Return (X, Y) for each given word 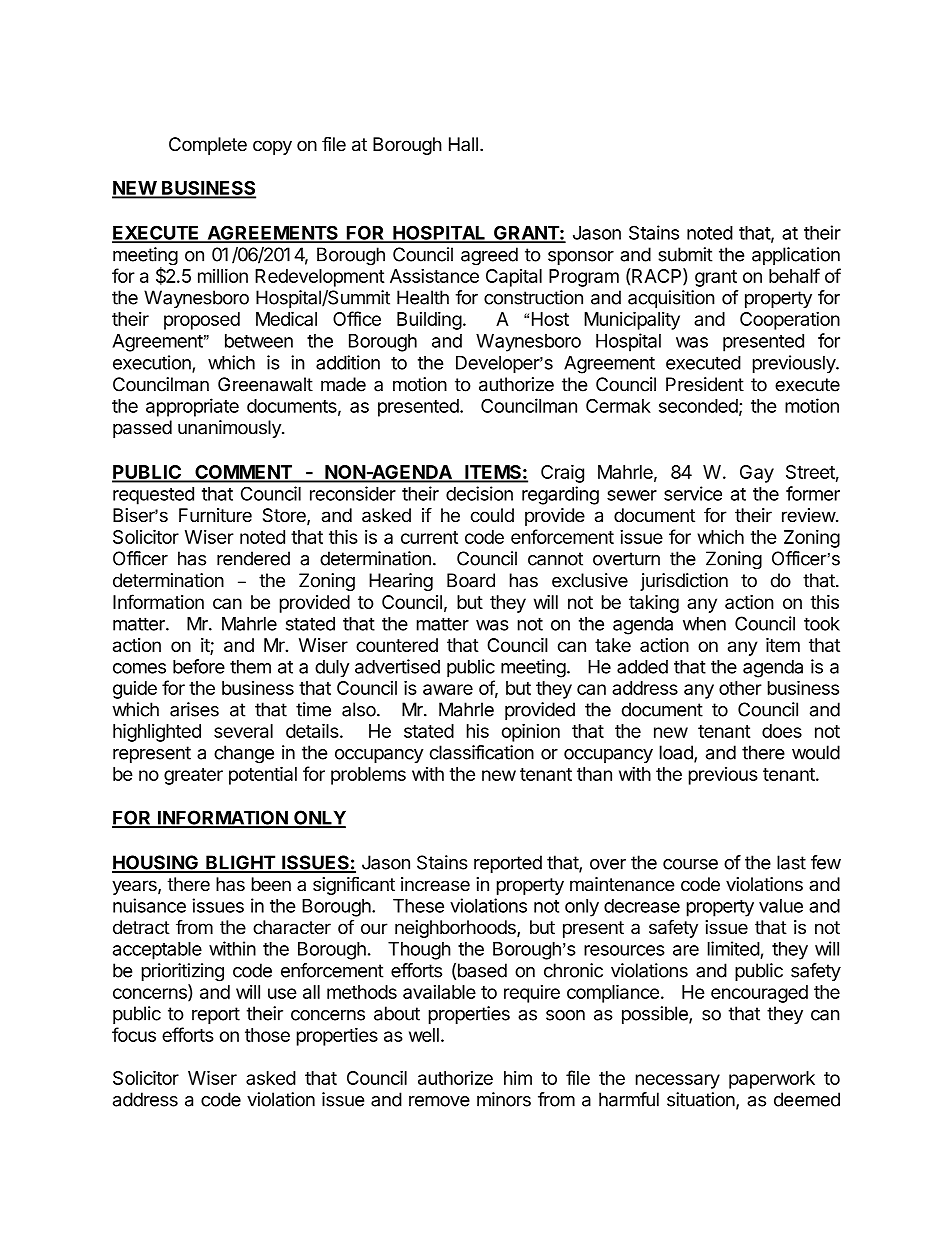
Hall (463, 144)
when (704, 623)
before (199, 666)
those (267, 1035)
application (796, 256)
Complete (208, 146)
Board (471, 580)
